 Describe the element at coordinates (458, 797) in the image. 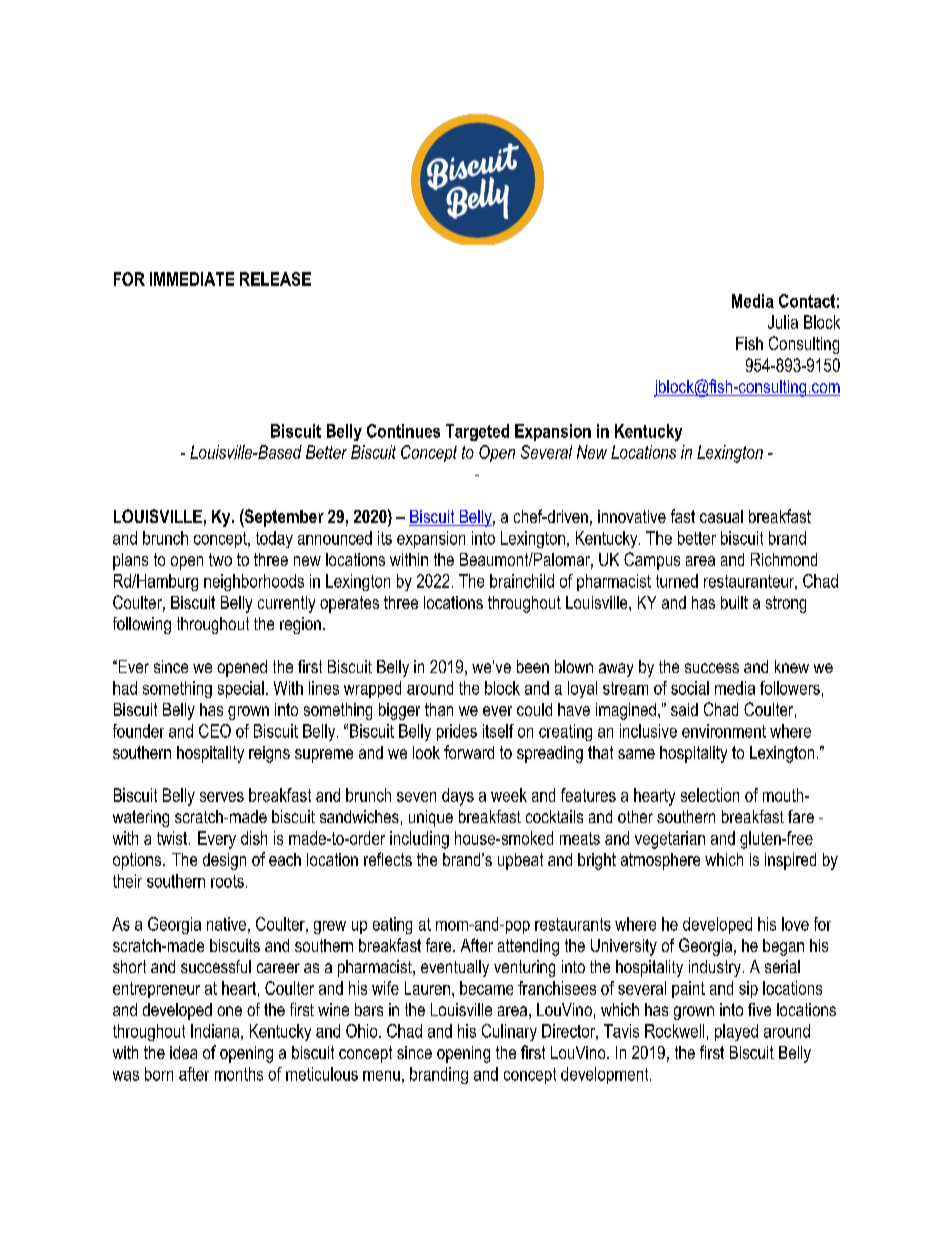

I see `days` at that location.
